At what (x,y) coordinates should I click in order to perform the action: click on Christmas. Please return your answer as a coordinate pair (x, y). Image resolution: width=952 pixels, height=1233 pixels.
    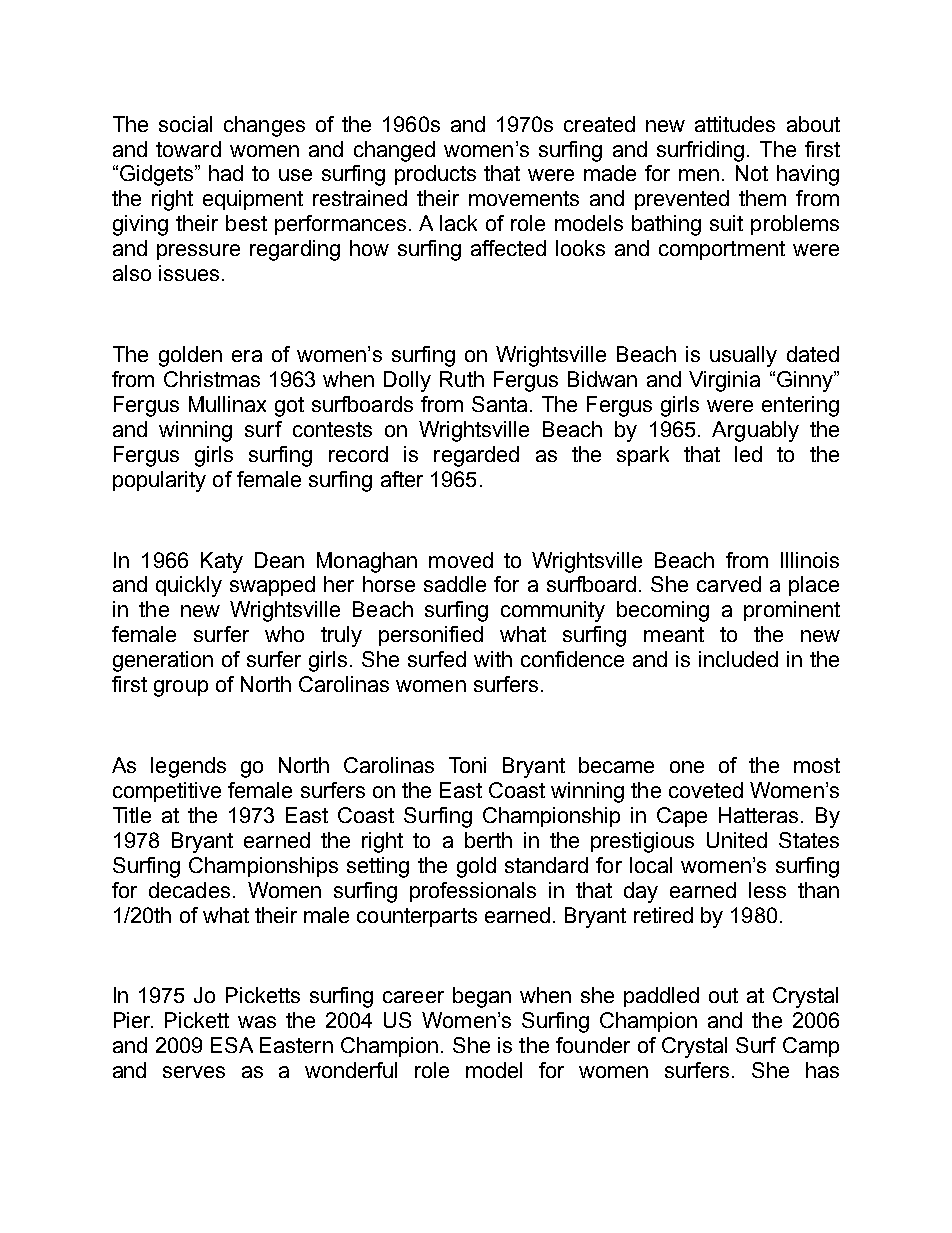
    Looking at the image, I should click on (212, 379).
